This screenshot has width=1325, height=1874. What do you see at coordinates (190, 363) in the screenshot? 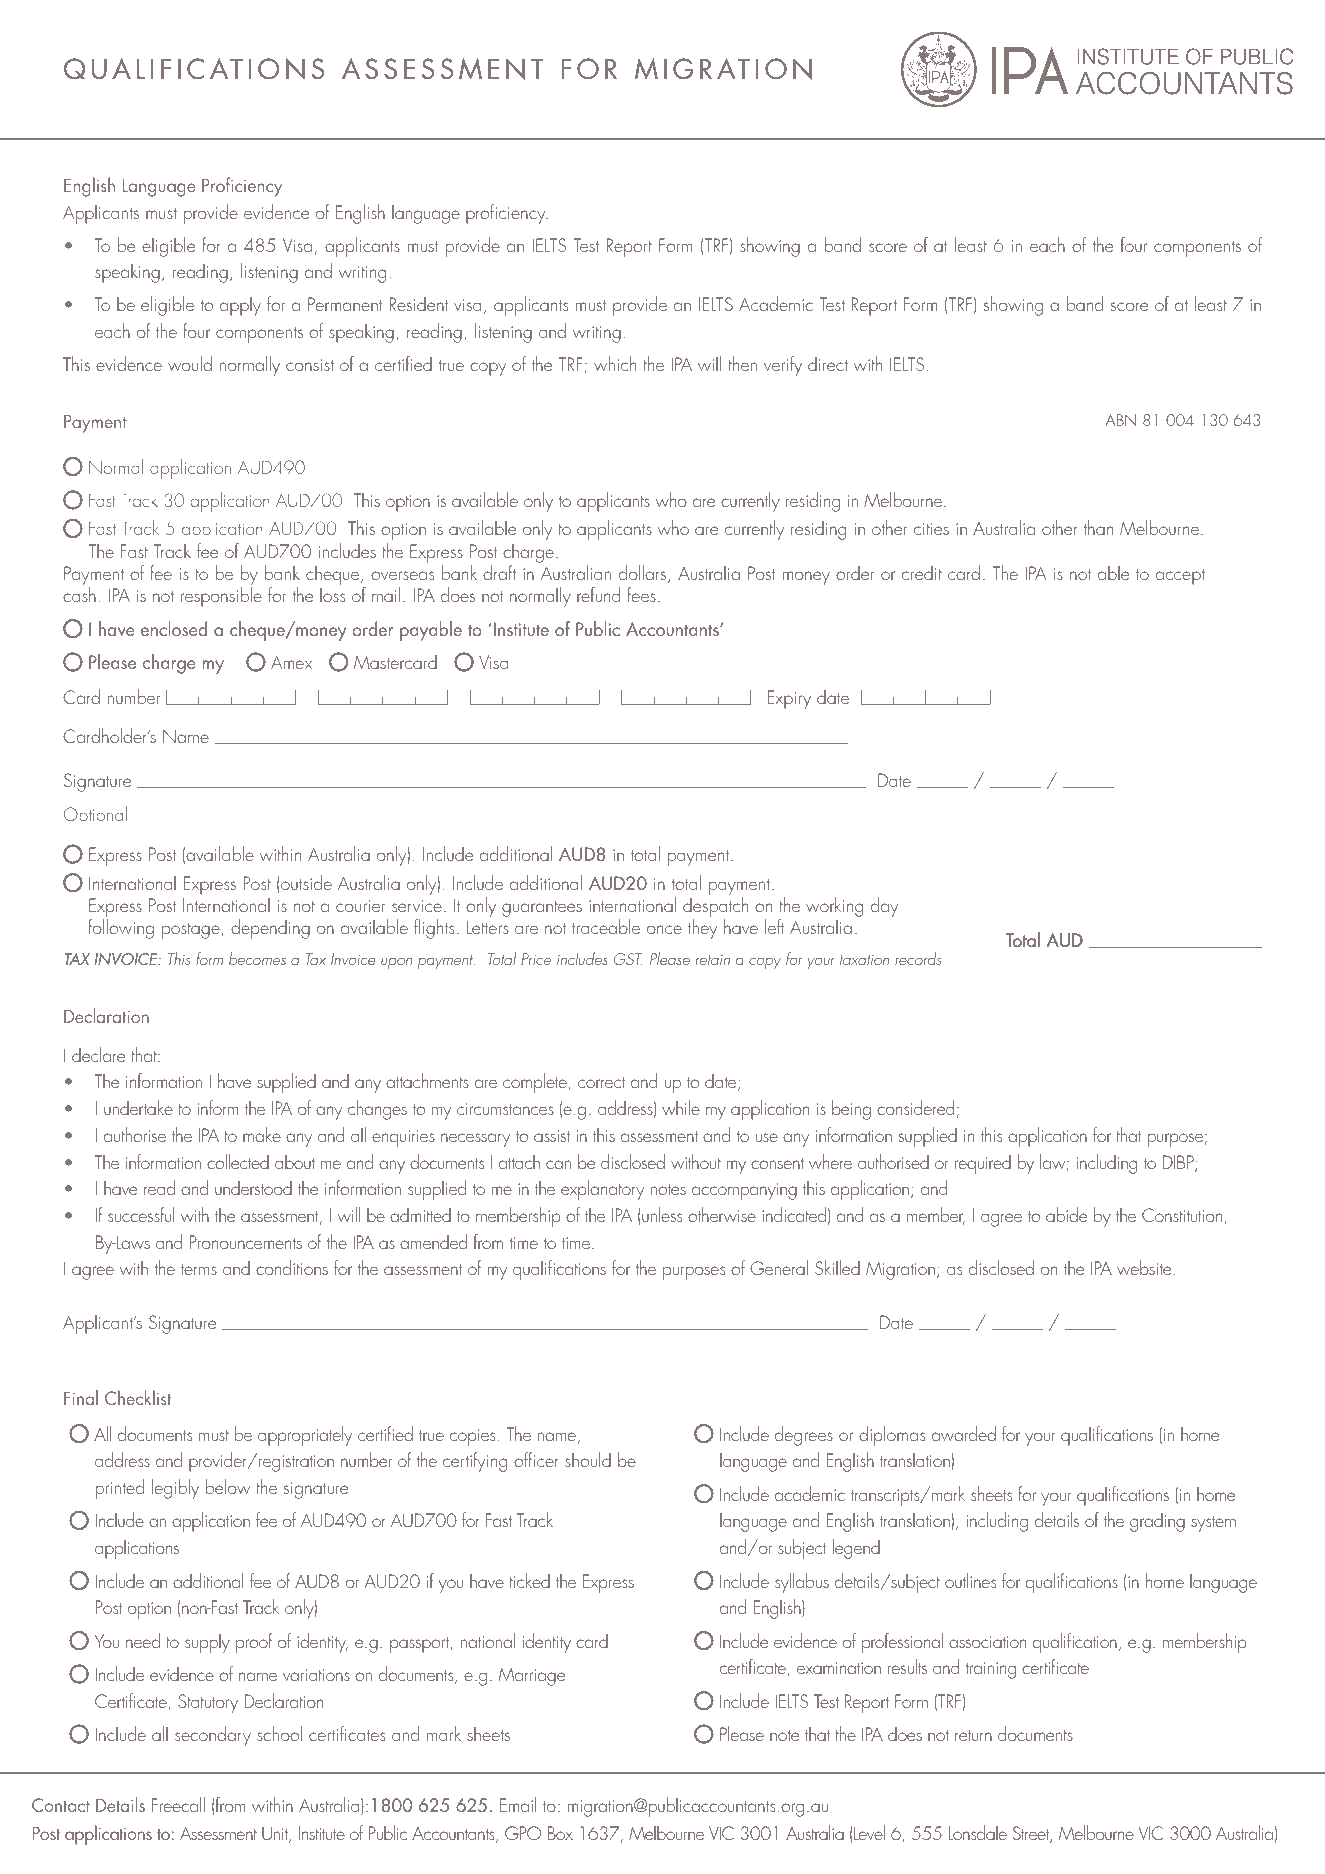
I see `would` at bounding box center [190, 363].
